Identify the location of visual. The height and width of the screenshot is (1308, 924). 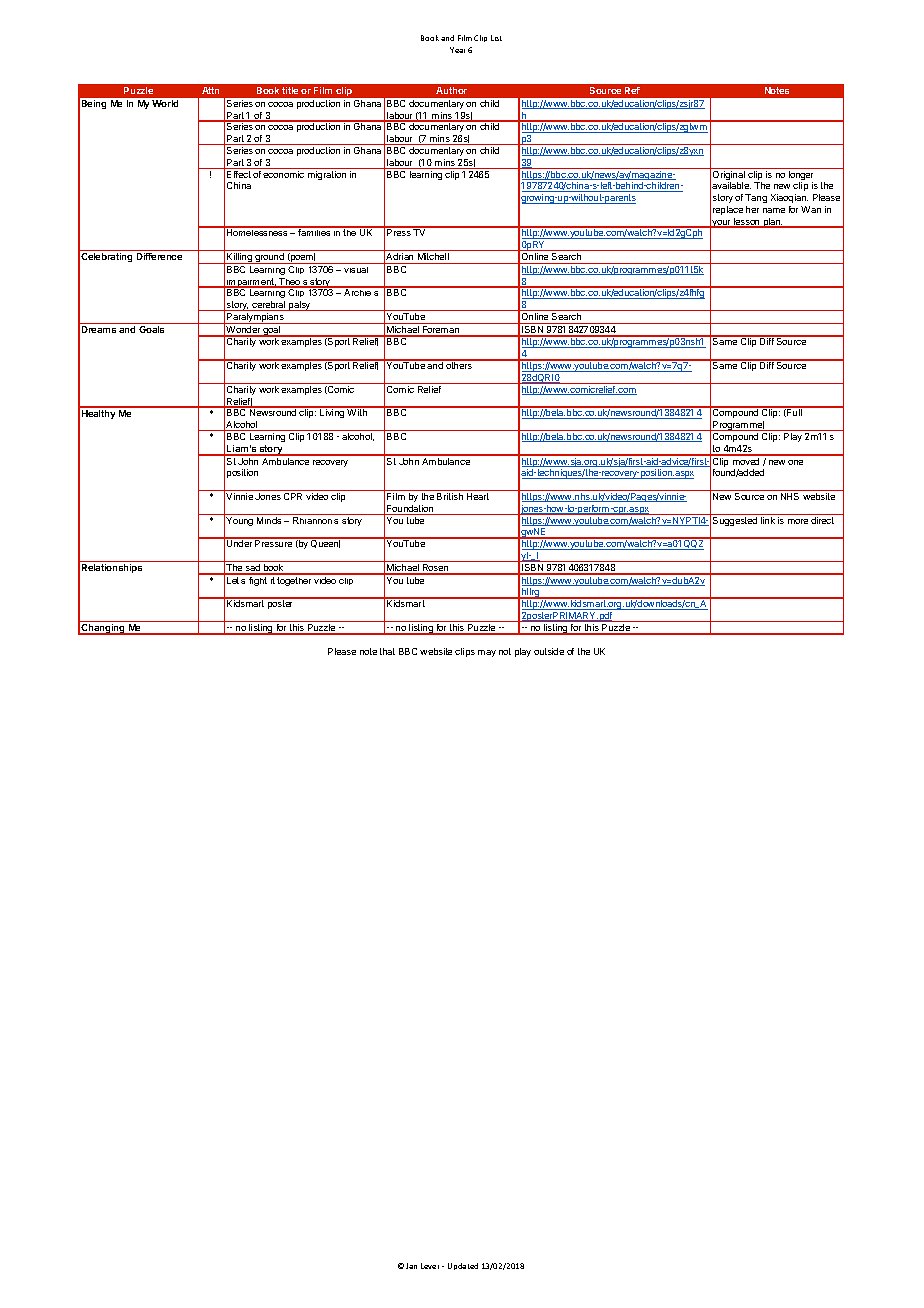
(356, 270).
